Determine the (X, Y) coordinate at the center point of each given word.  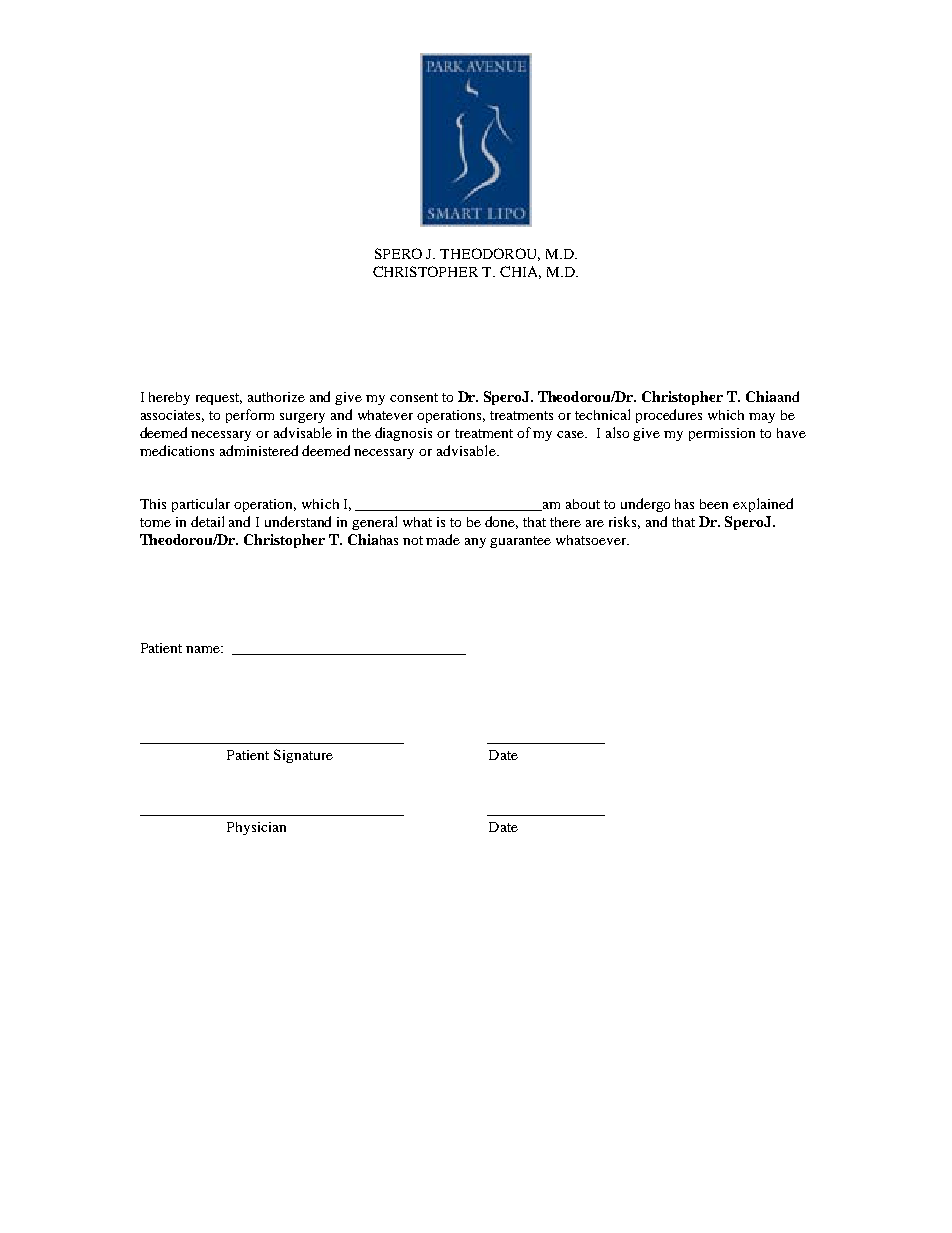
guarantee (520, 542)
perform (250, 416)
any (475, 543)
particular (201, 505)
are (595, 523)
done (501, 522)
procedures (669, 416)
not (413, 540)
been (714, 504)
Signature (303, 756)
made (443, 539)
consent (414, 397)
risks (624, 522)
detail (207, 521)
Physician (256, 828)
